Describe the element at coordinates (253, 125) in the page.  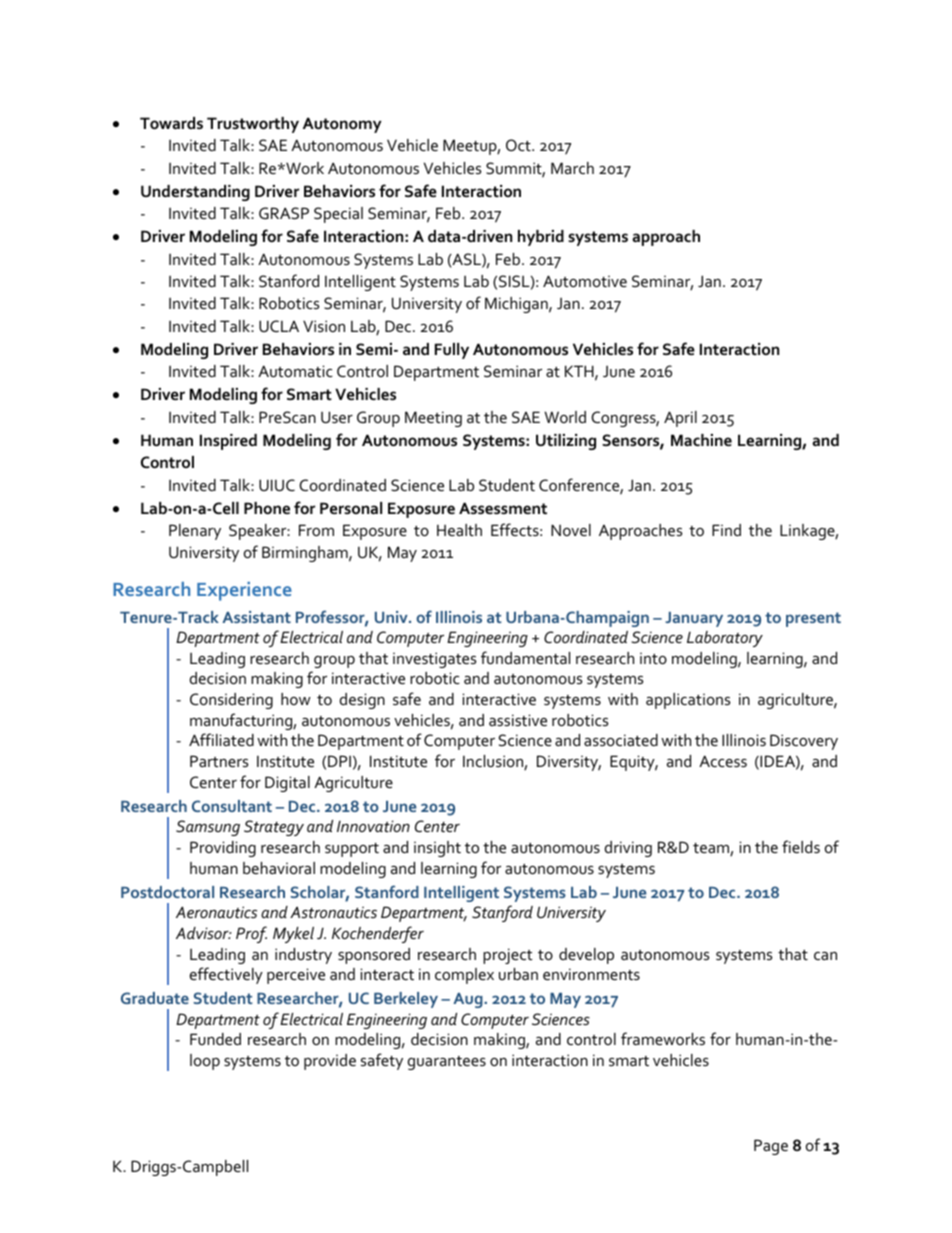
I see `Trustworthy` at that location.
